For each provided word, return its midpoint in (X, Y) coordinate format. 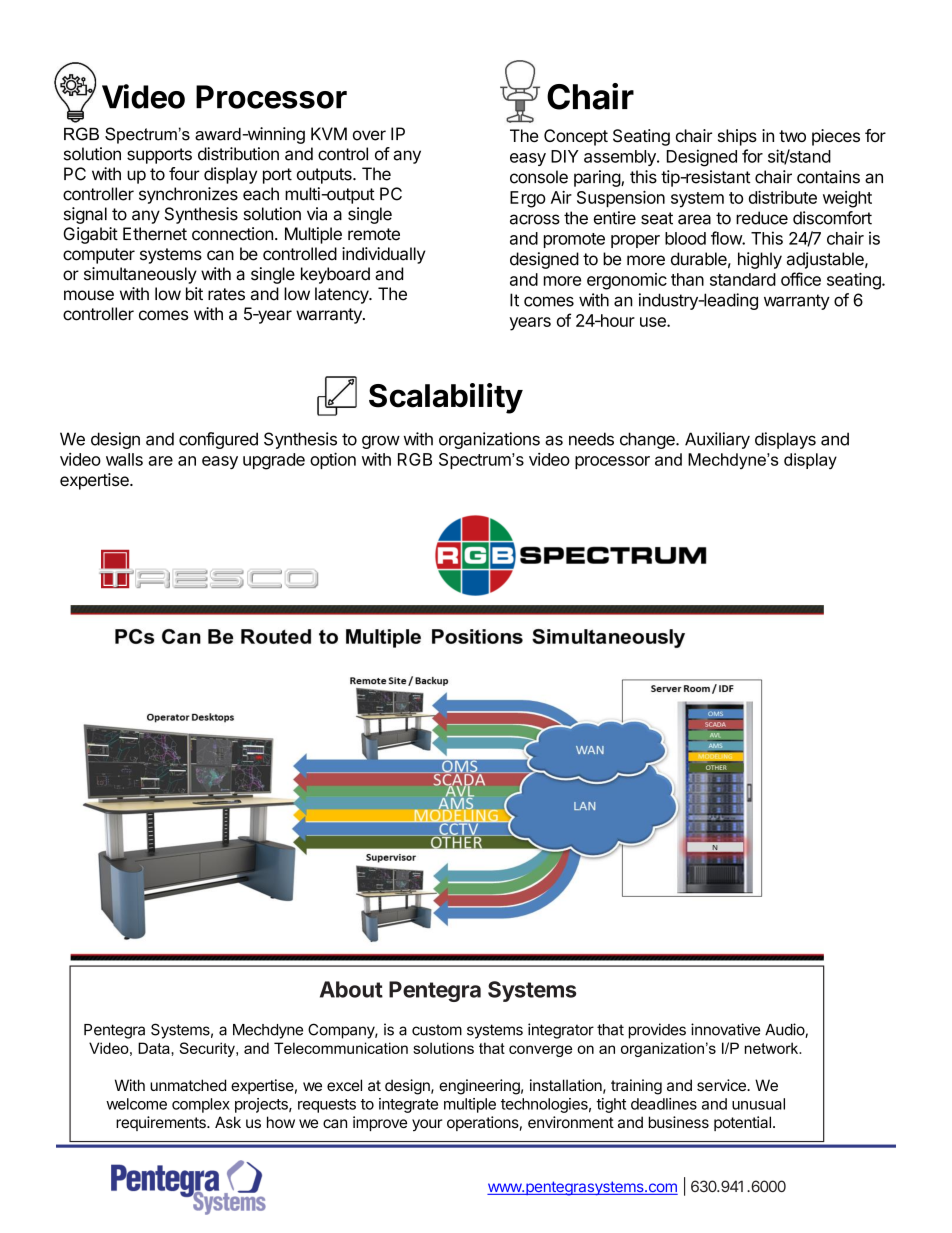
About (351, 989)
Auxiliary (717, 440)
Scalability (446, 398)
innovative (725, 1029)
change (648, 440)
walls (124, 459)
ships (737, 137)
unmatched (188, 1085)
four (184, 174)
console (539, 177)
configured (218, 440)
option (333, 460)
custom (437, 1030)
